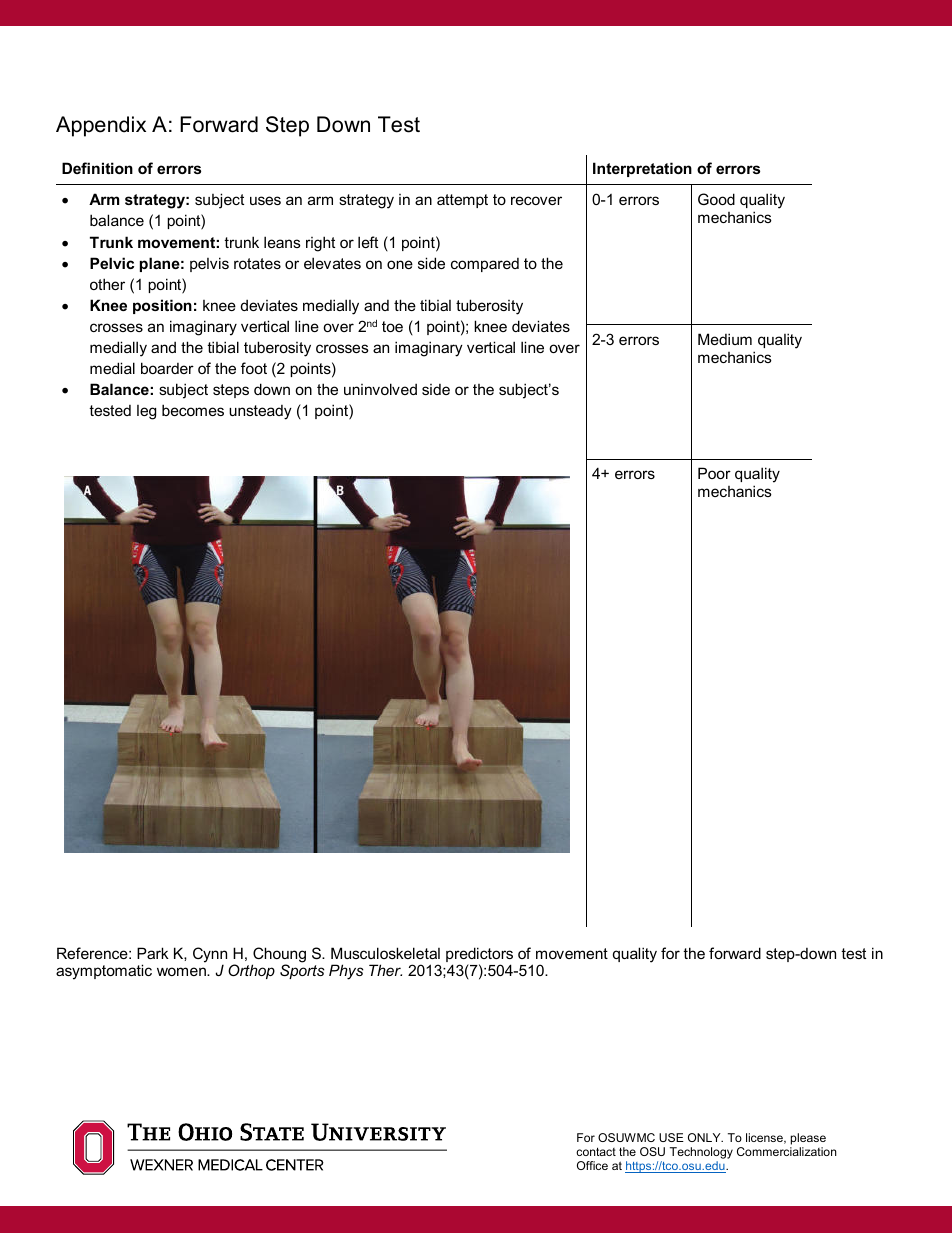 Image resolution: width=952 pixels, height=1233 pixels. Describe the element at coordinates (153, 953) in the screenshot. I see `Park` at that location.
